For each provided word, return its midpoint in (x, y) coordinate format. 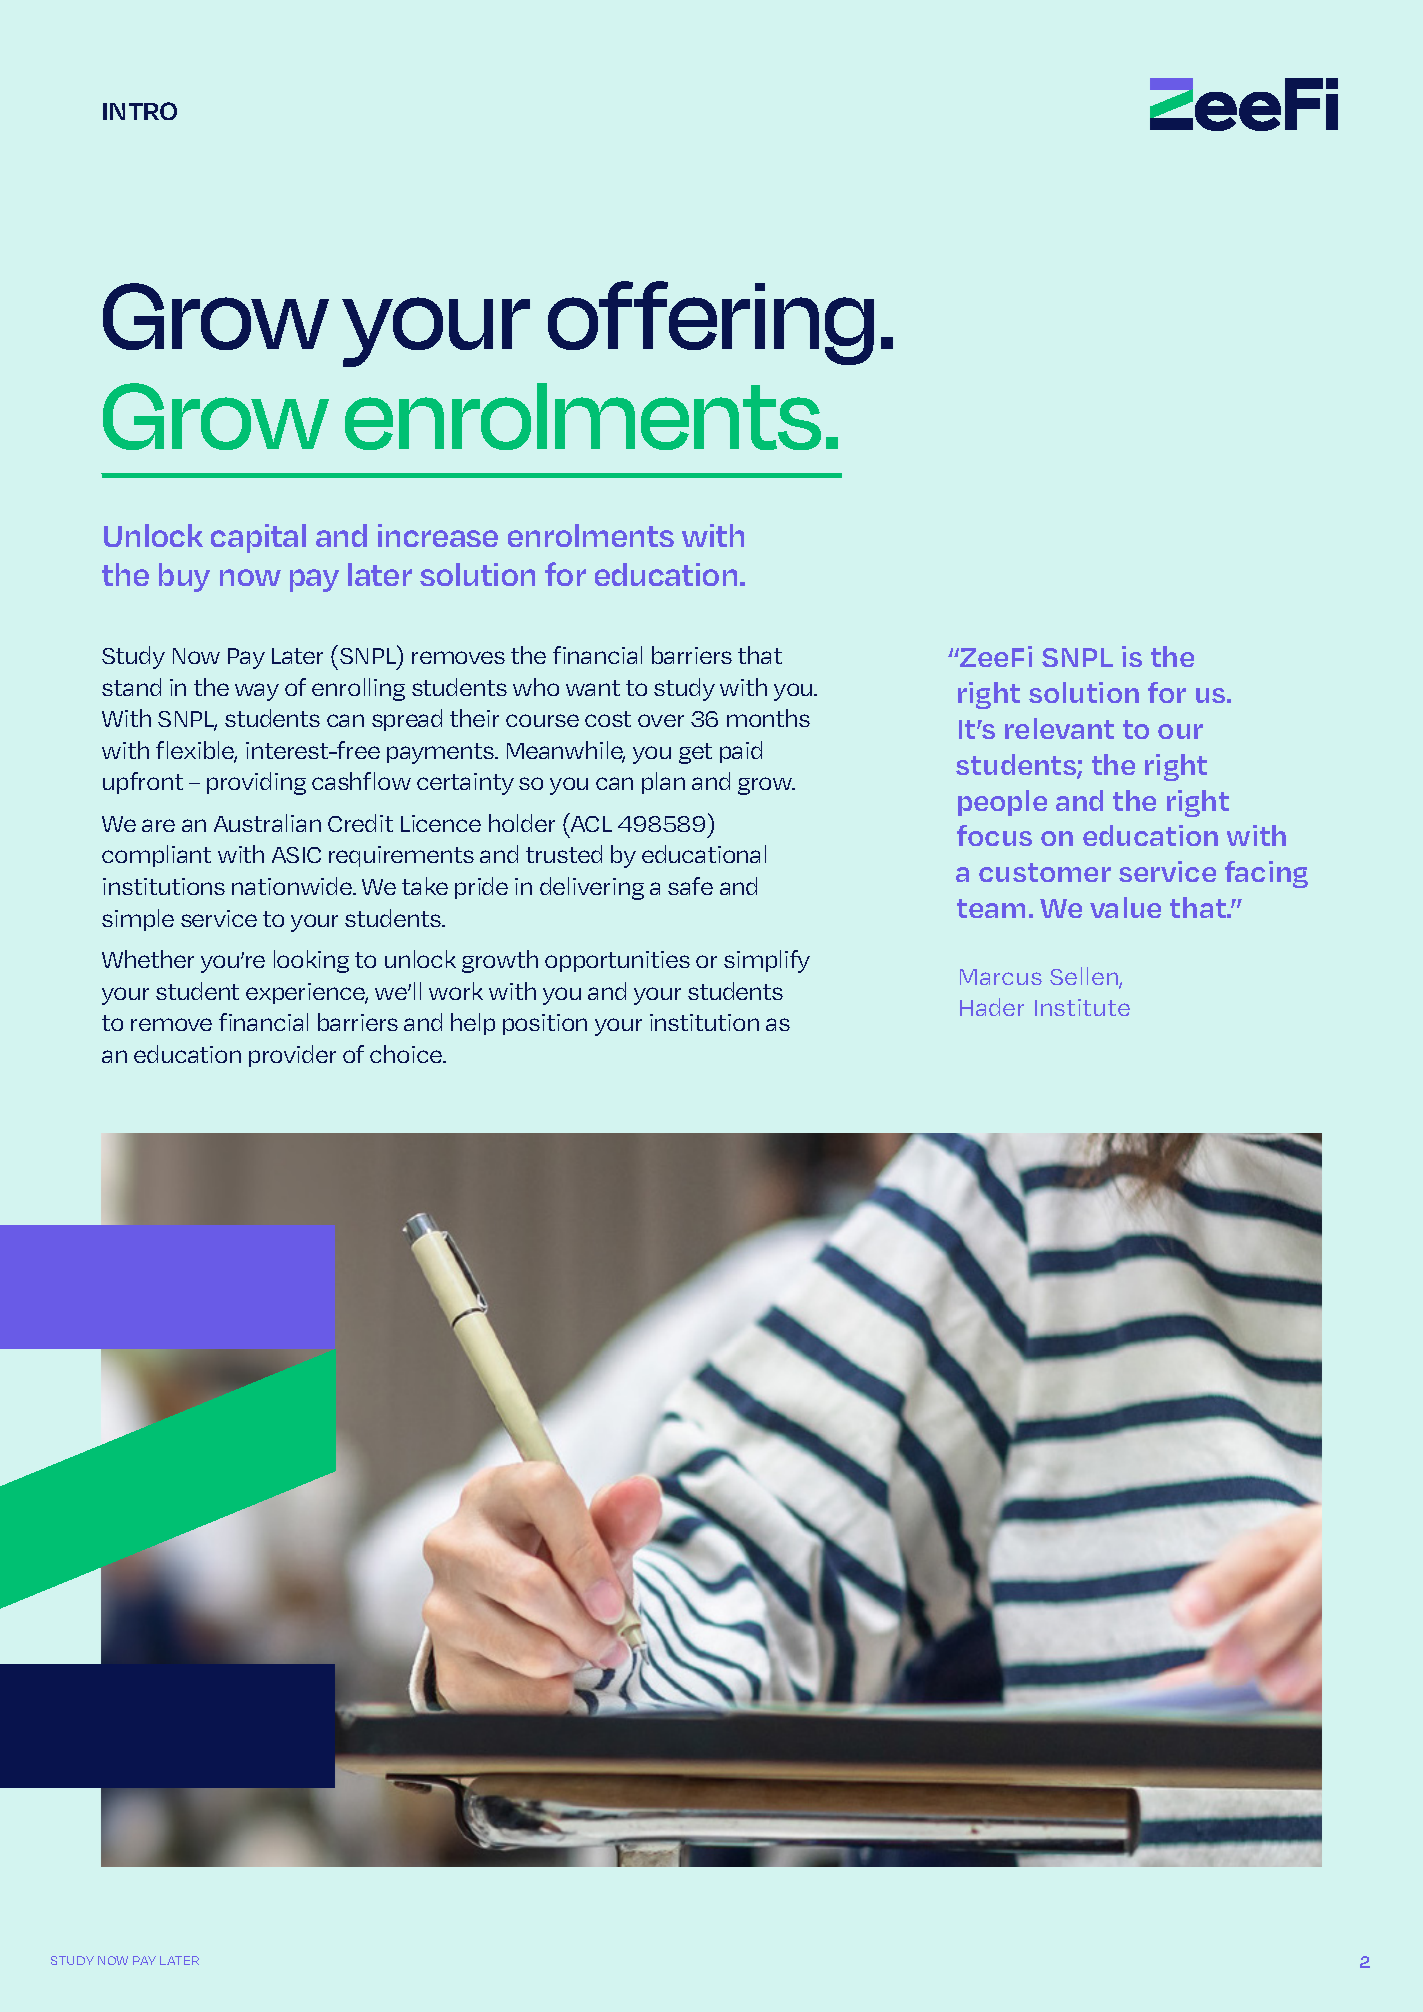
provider (292, 1056)
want (593, 688)
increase (438, 535)
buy (184, 577)
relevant (1059, 728)
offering (711, 323)
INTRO (140, 111)
